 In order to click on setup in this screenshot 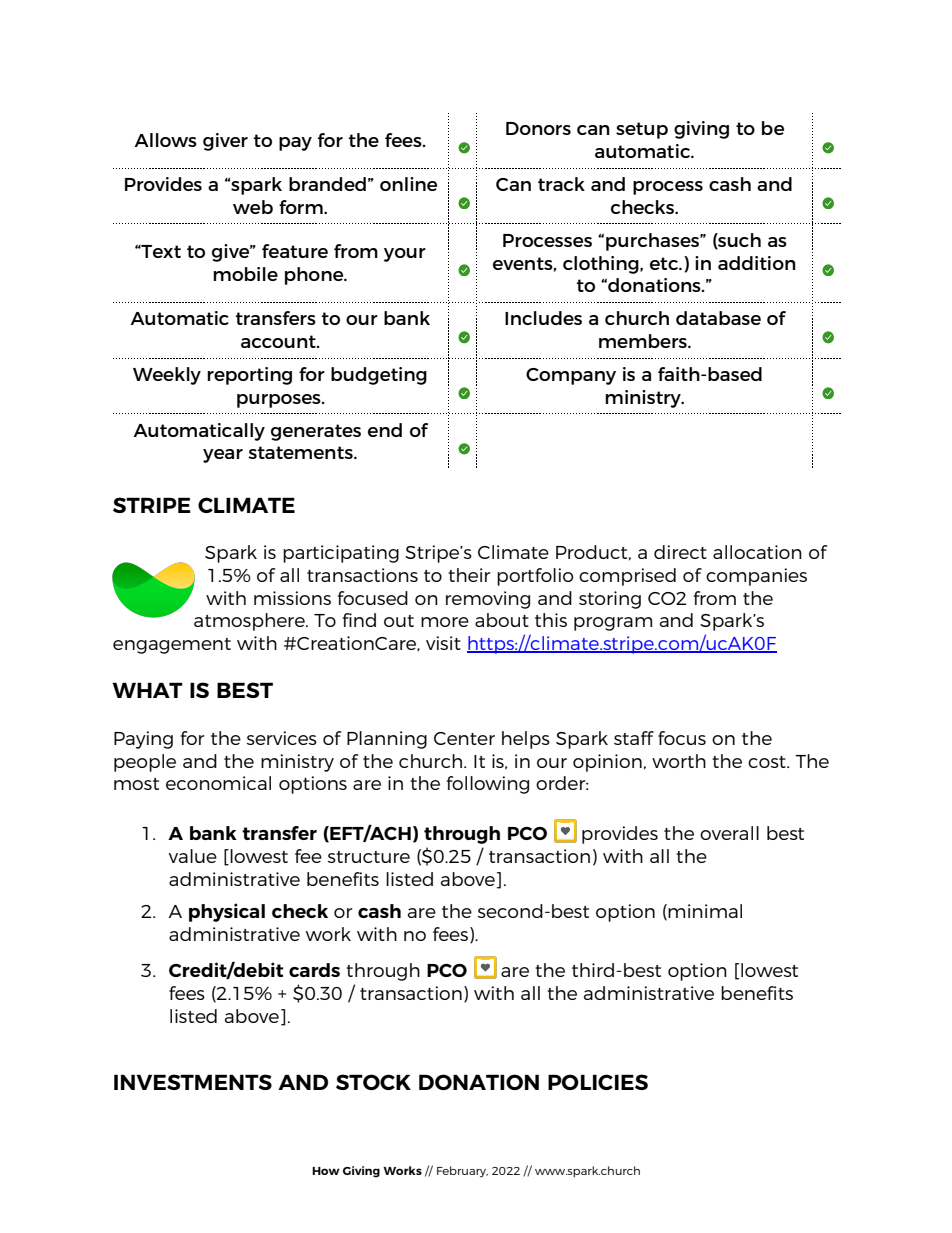, I will do `click(642, 130)`.
